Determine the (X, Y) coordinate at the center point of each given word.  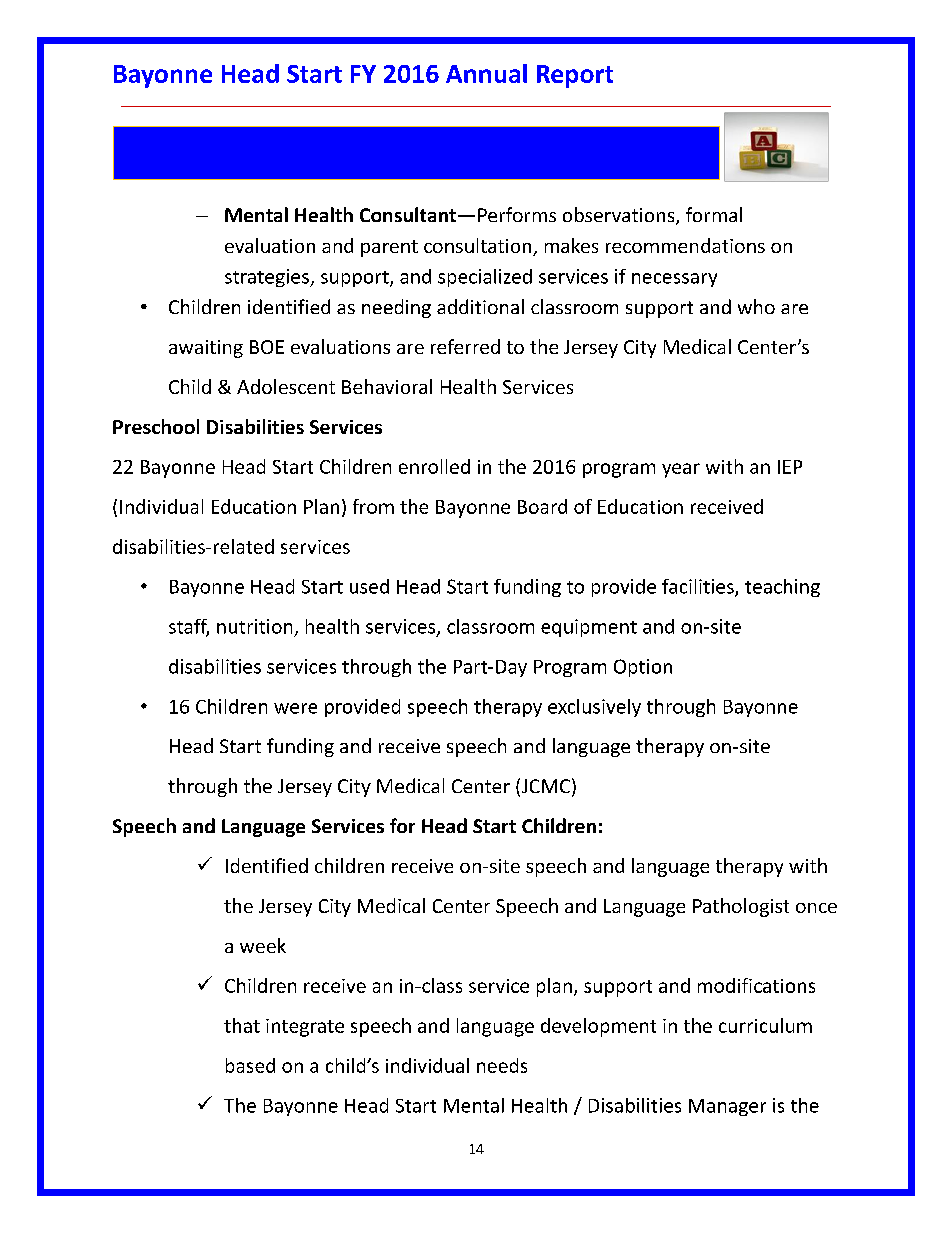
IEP (790, 467)
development (598, 1027)
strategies (268, 278)
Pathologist (741, 907)
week (263, 945)
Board (542, 506)
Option (643, 668)
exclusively (594, 708)
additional (480, 306)
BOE (267, 347)
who (756, 306)
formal (714, 214)
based (250, 1065)
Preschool (156, 426)
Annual (486, 73)
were (295, 708)
